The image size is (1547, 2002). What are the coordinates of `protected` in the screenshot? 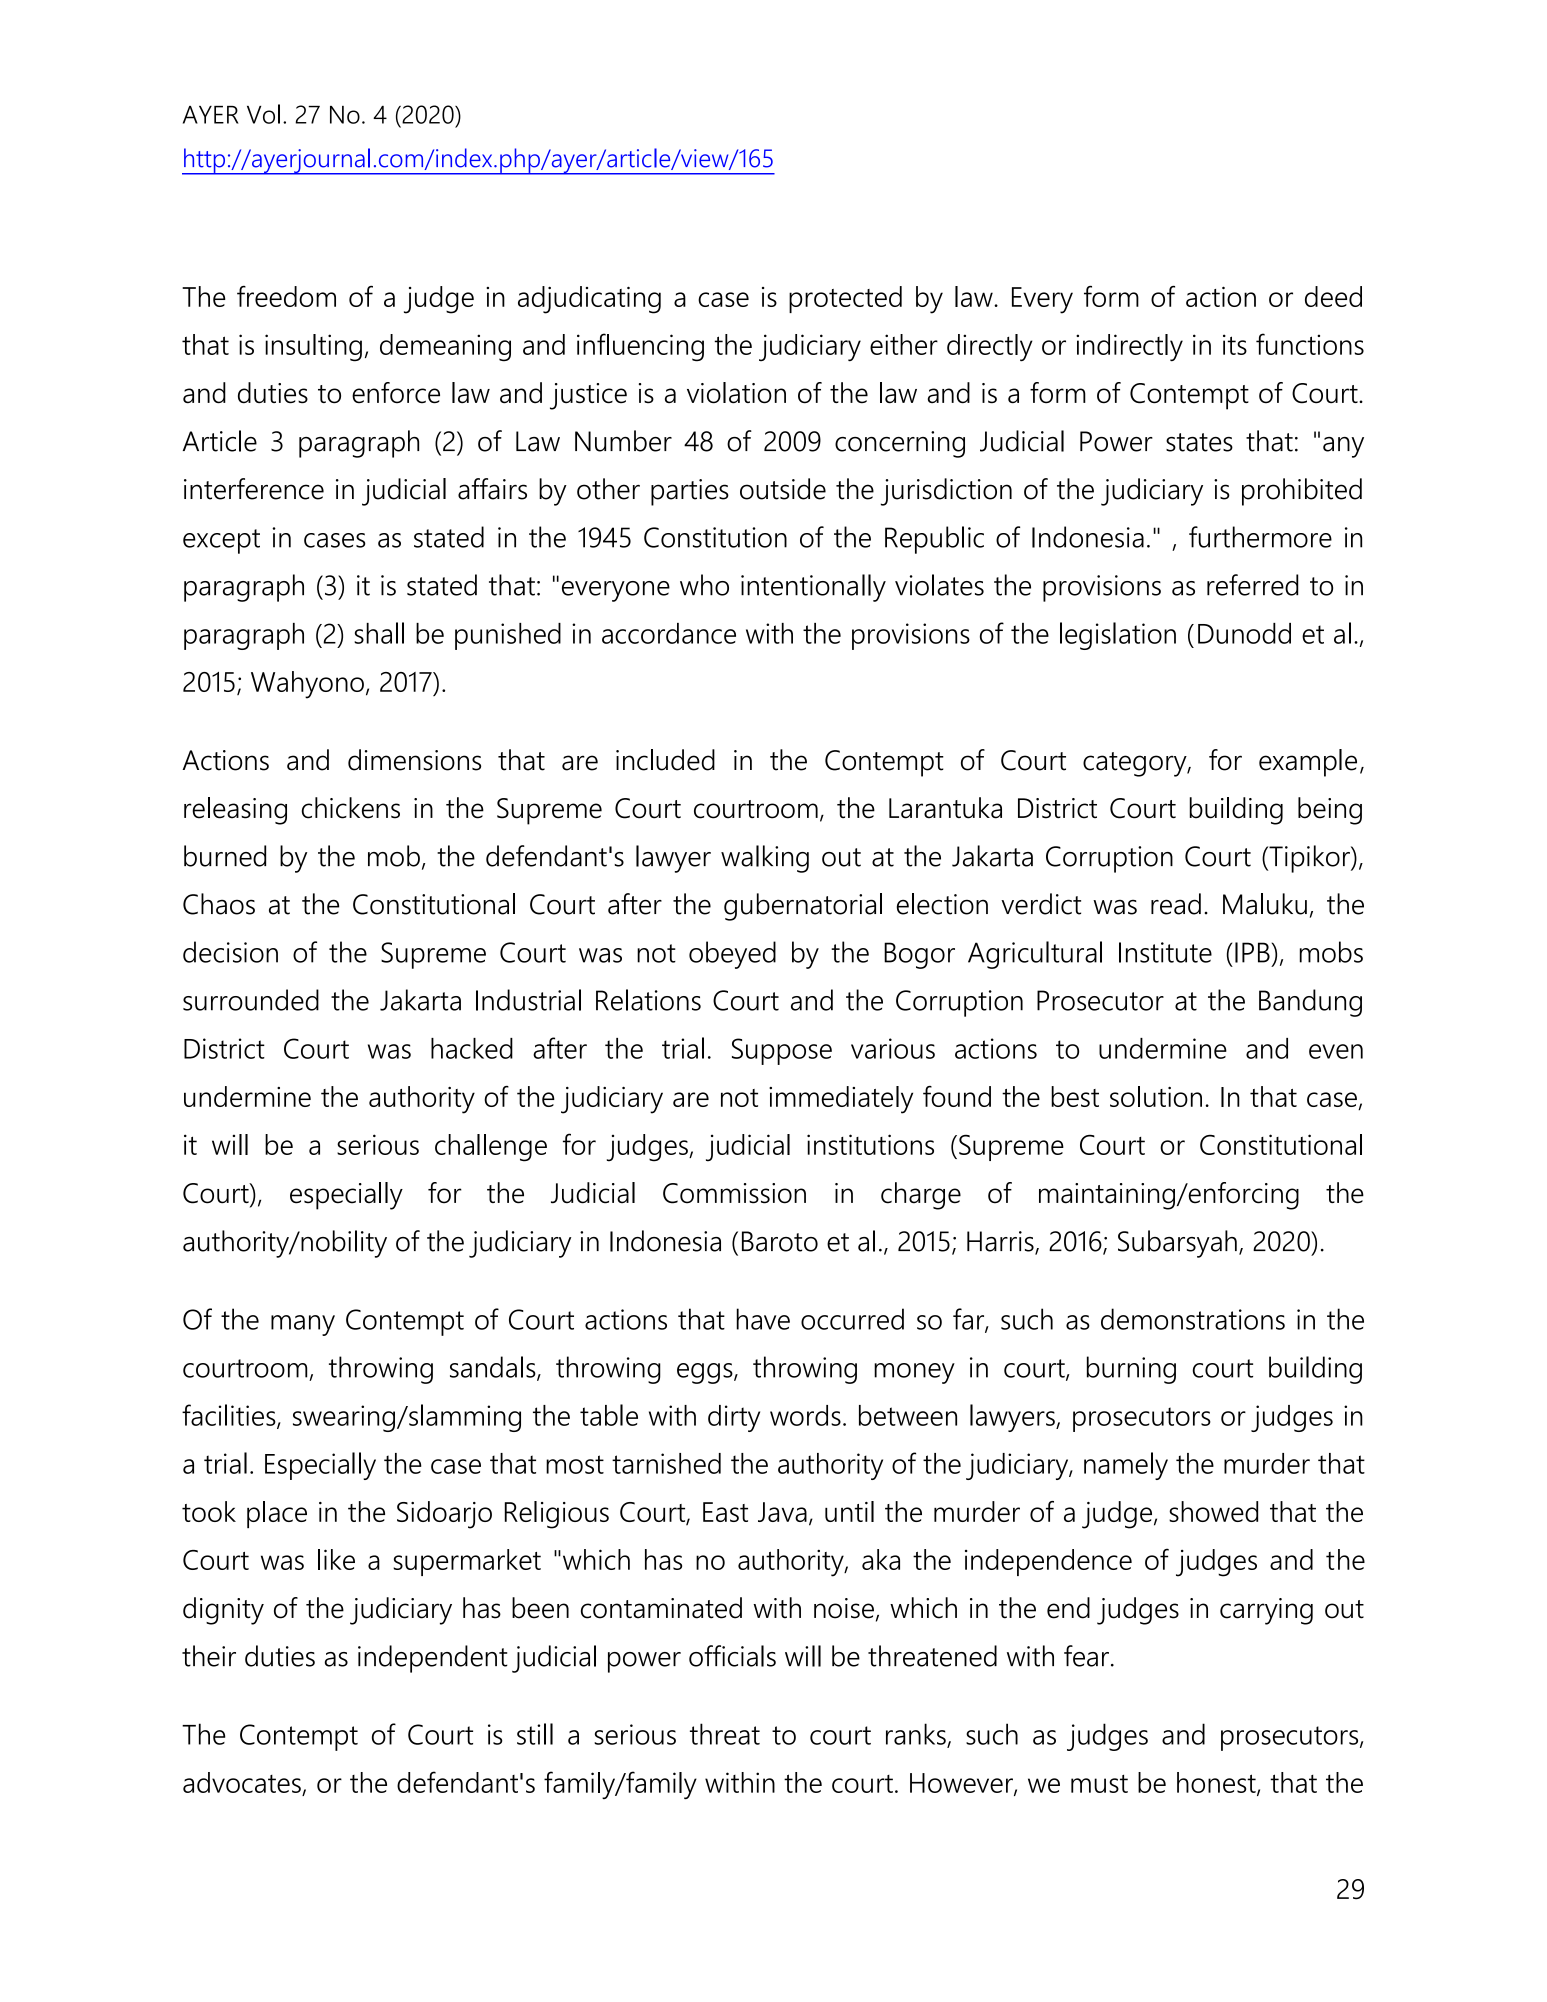 It's located at (845, 299).
